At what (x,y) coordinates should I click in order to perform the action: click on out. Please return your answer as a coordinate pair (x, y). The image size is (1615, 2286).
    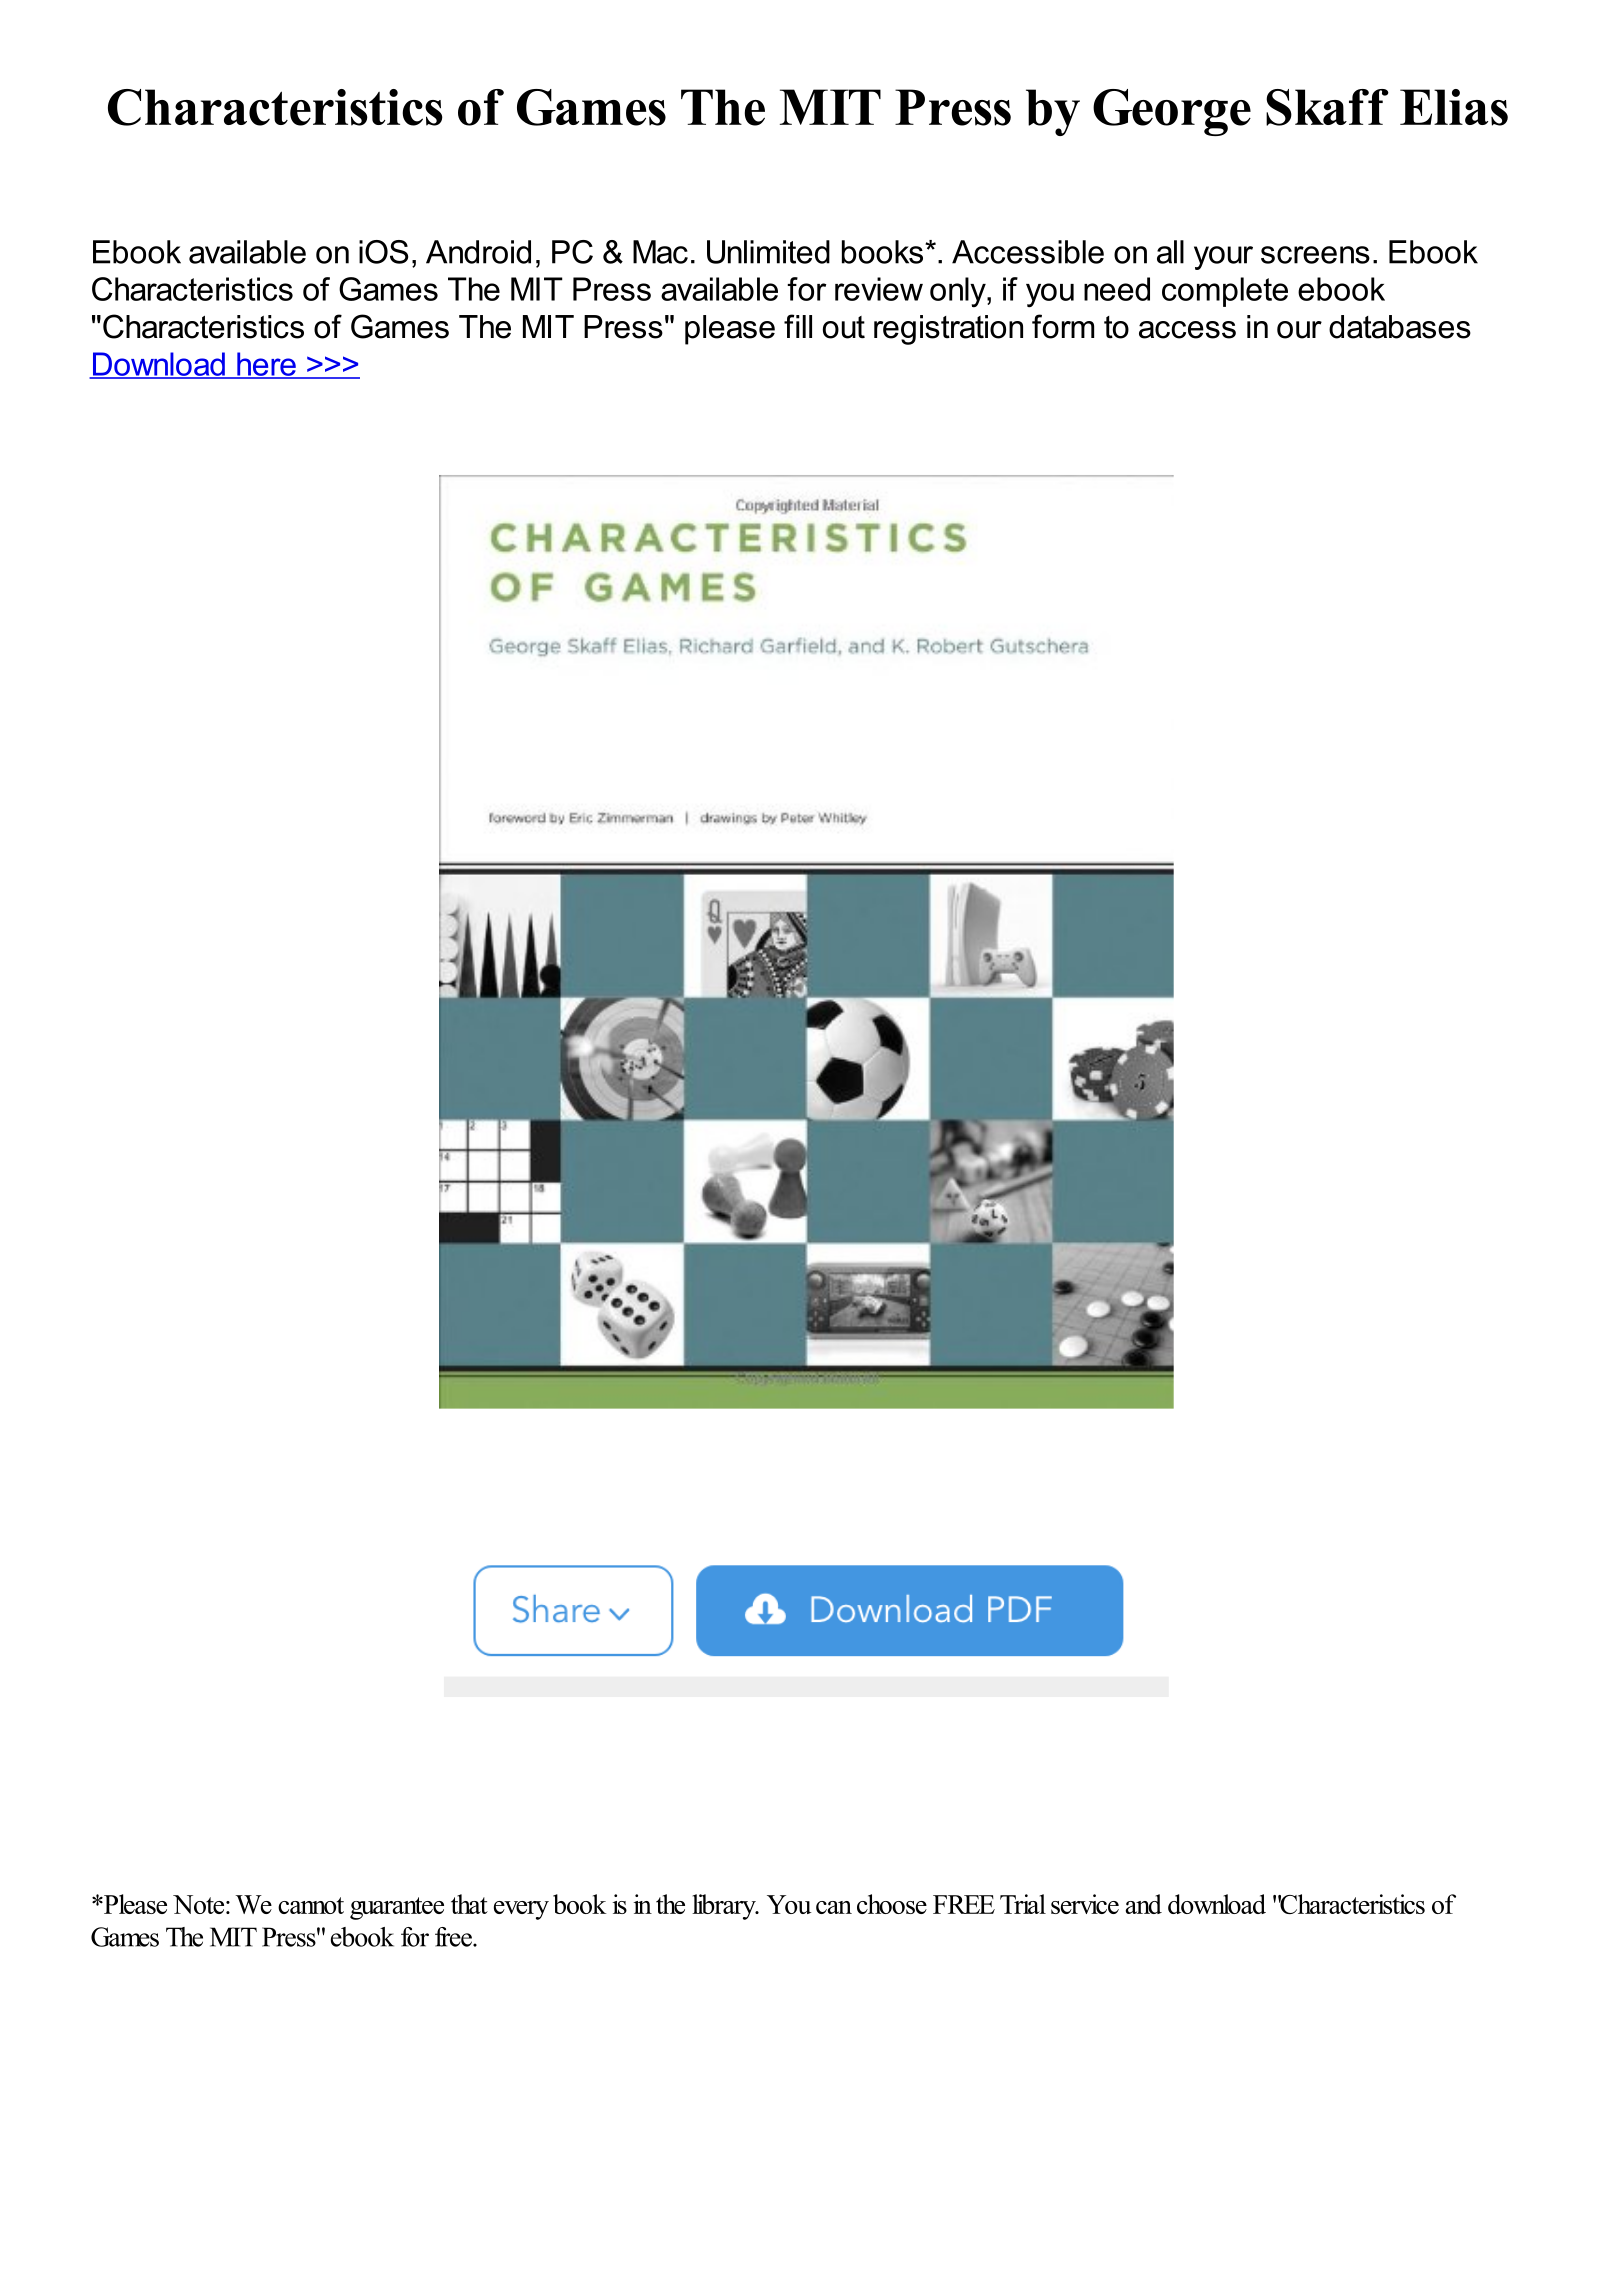
    Looking at the image, I should click on (844, 327).
